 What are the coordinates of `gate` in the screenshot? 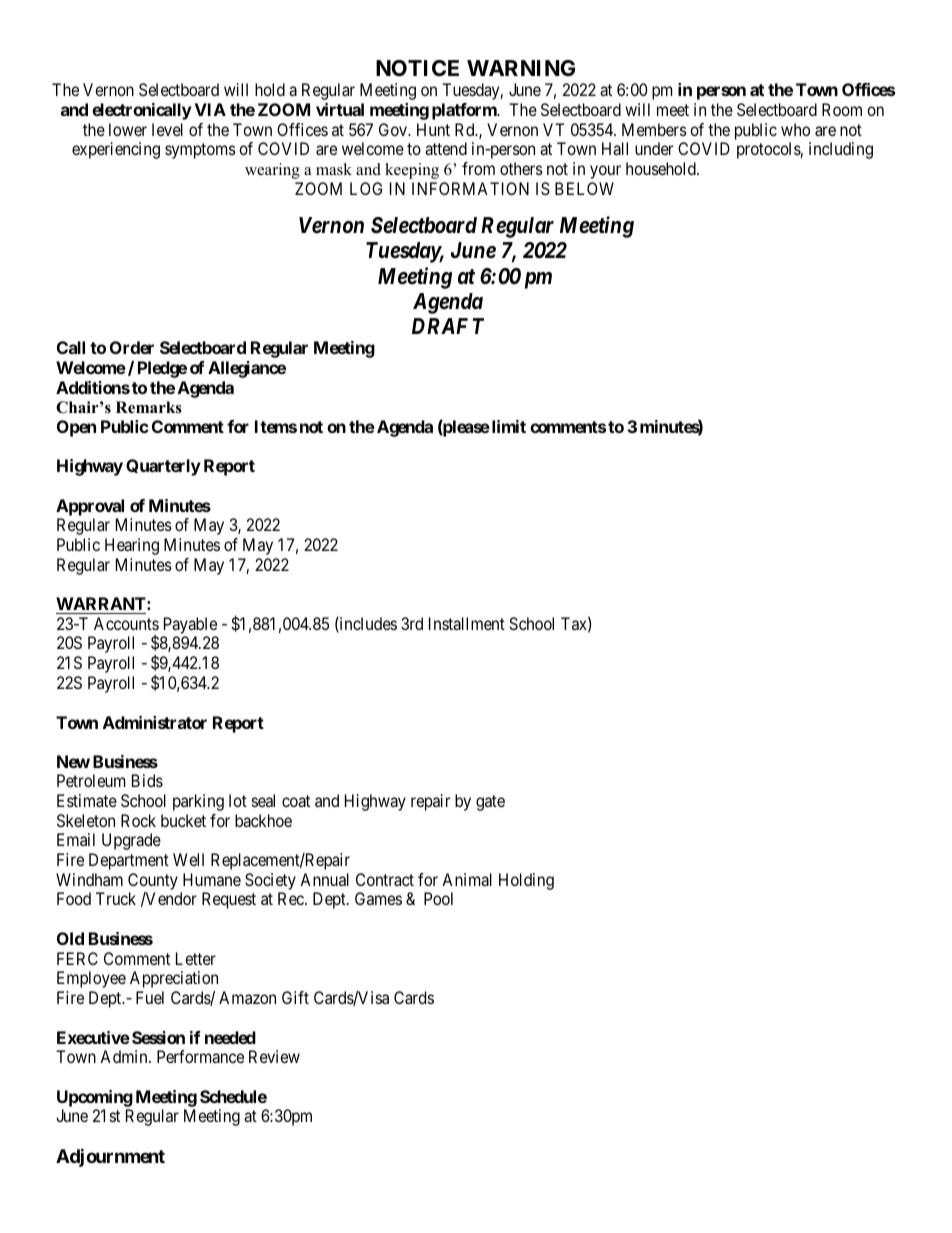 It's located at (490, 803).
